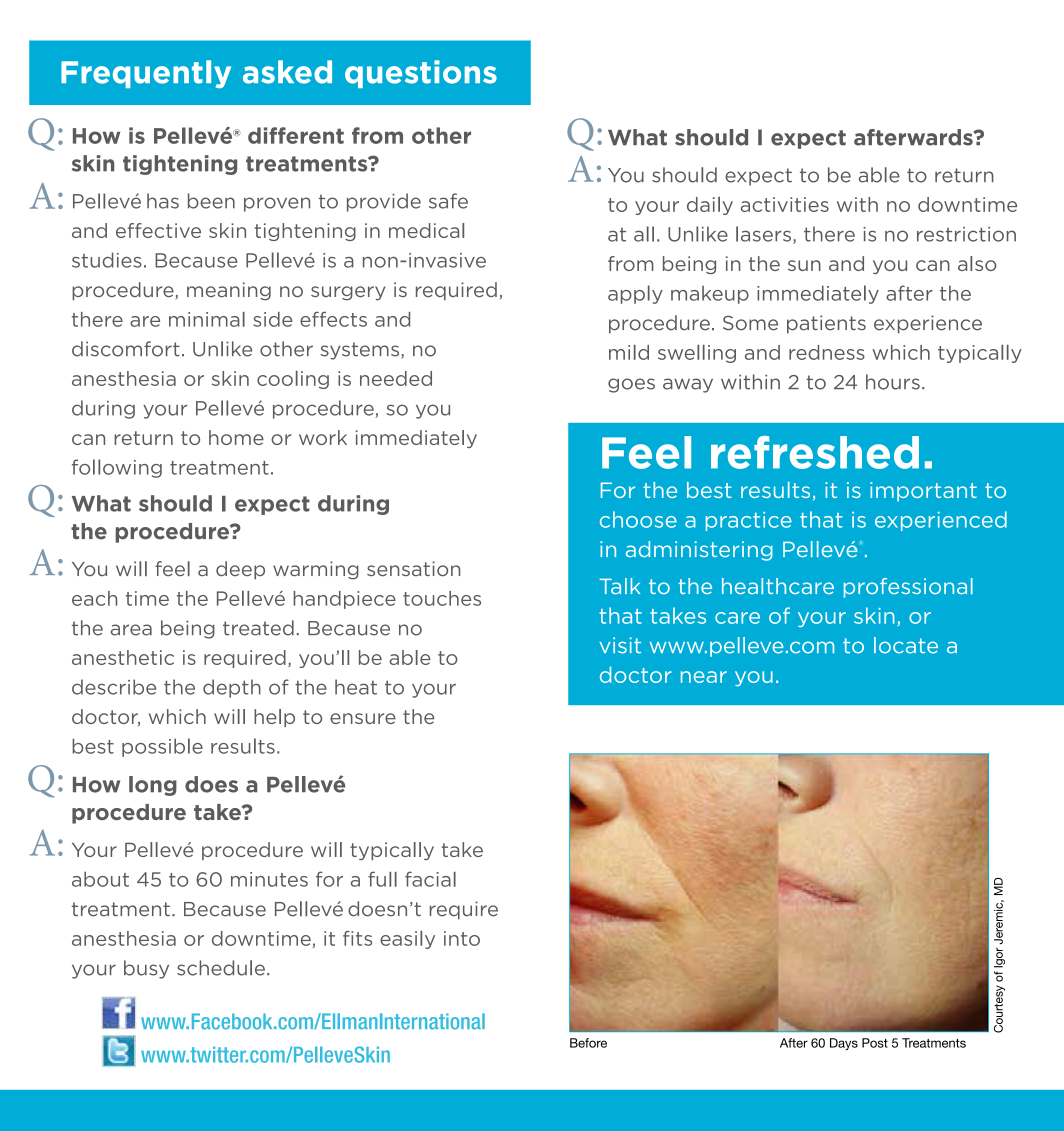  Describe the element at coordinates (221, 968) in the page. I see `schedule` at that location.
